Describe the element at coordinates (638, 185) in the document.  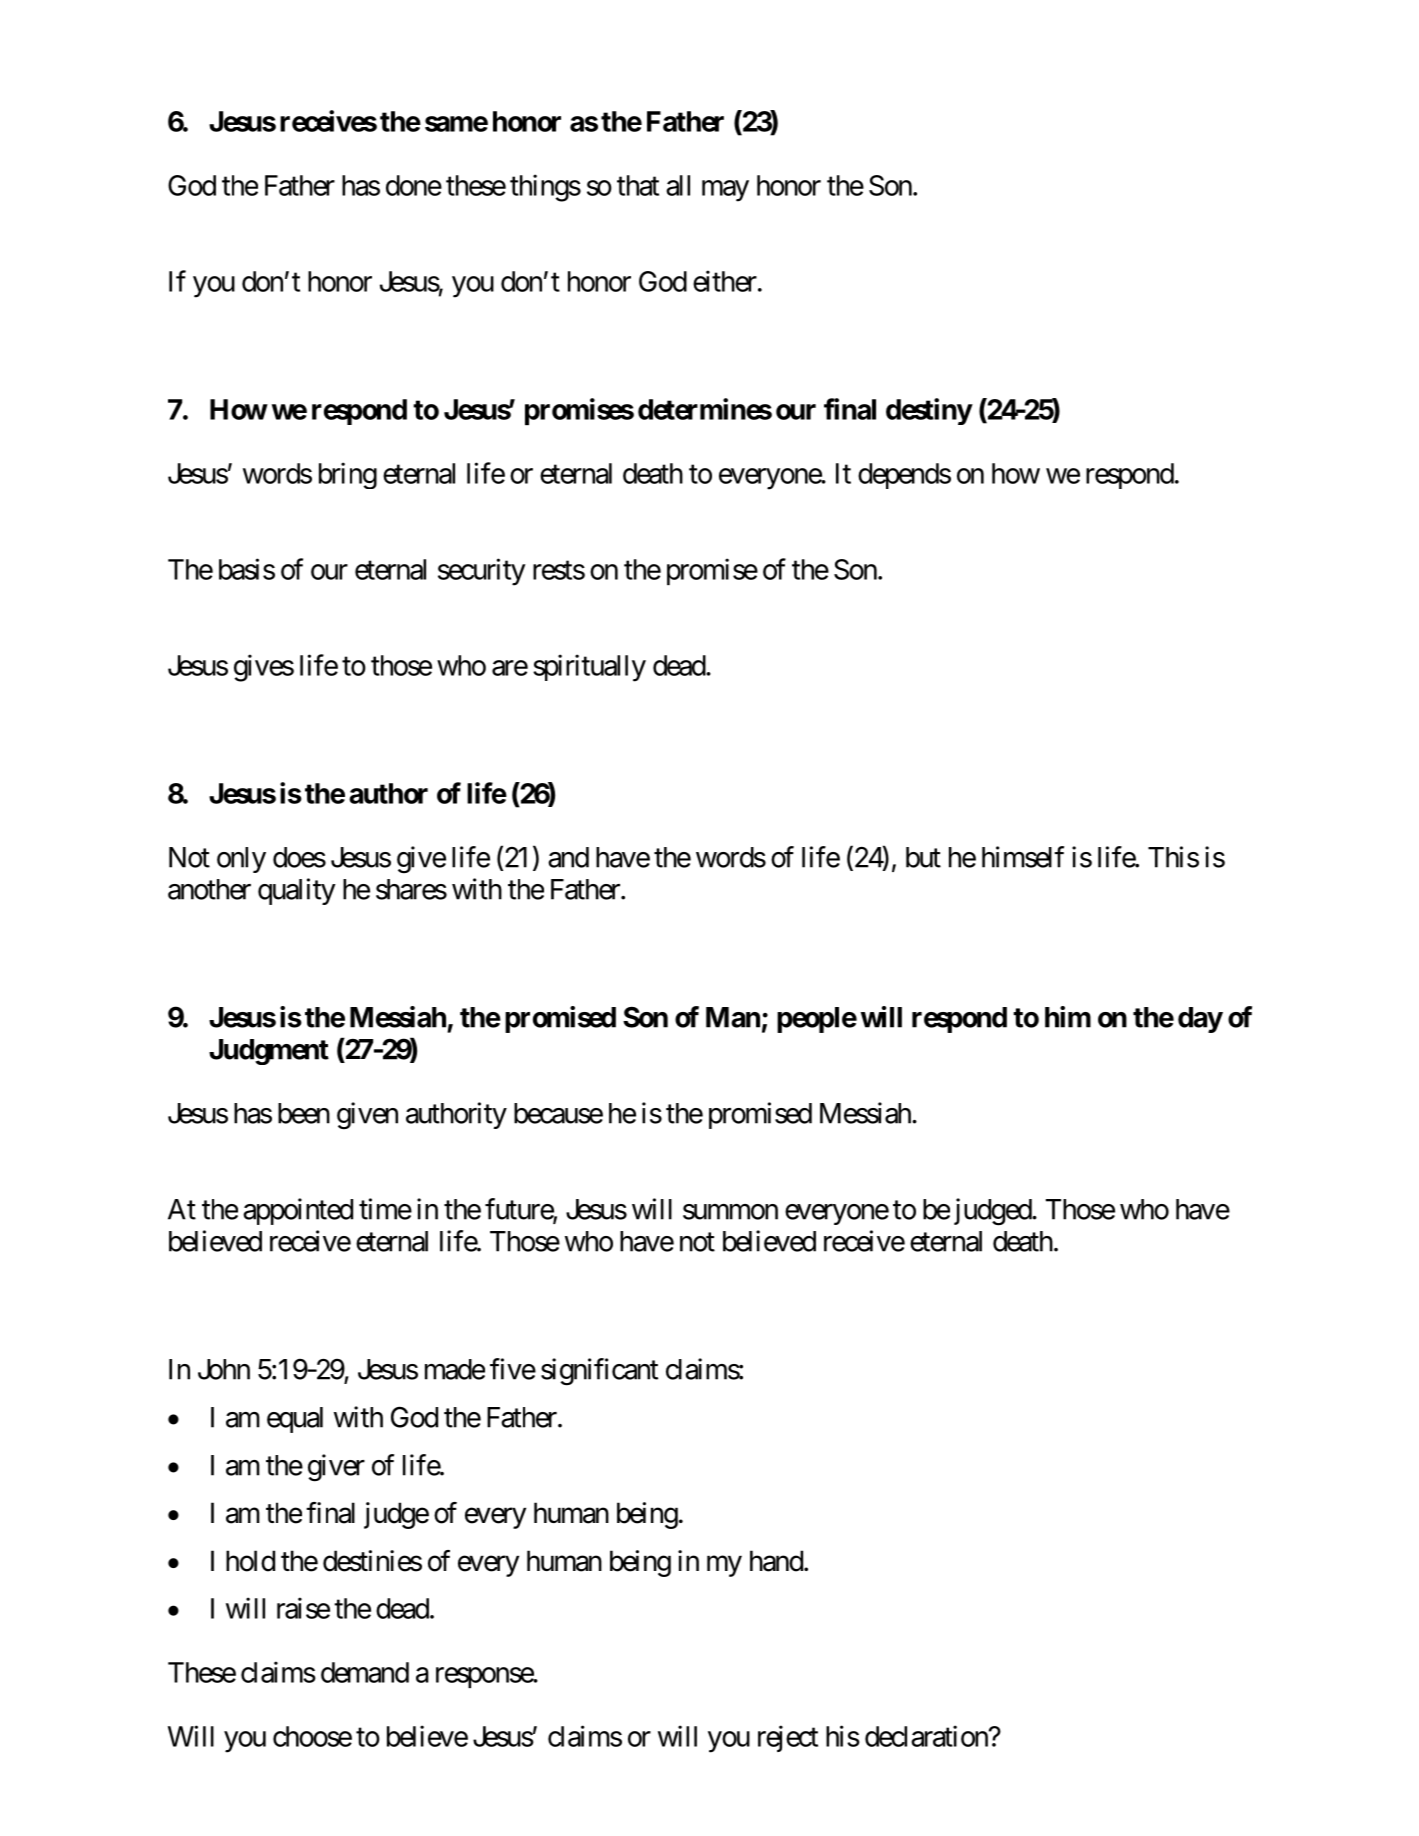
I see `that` at that location.
